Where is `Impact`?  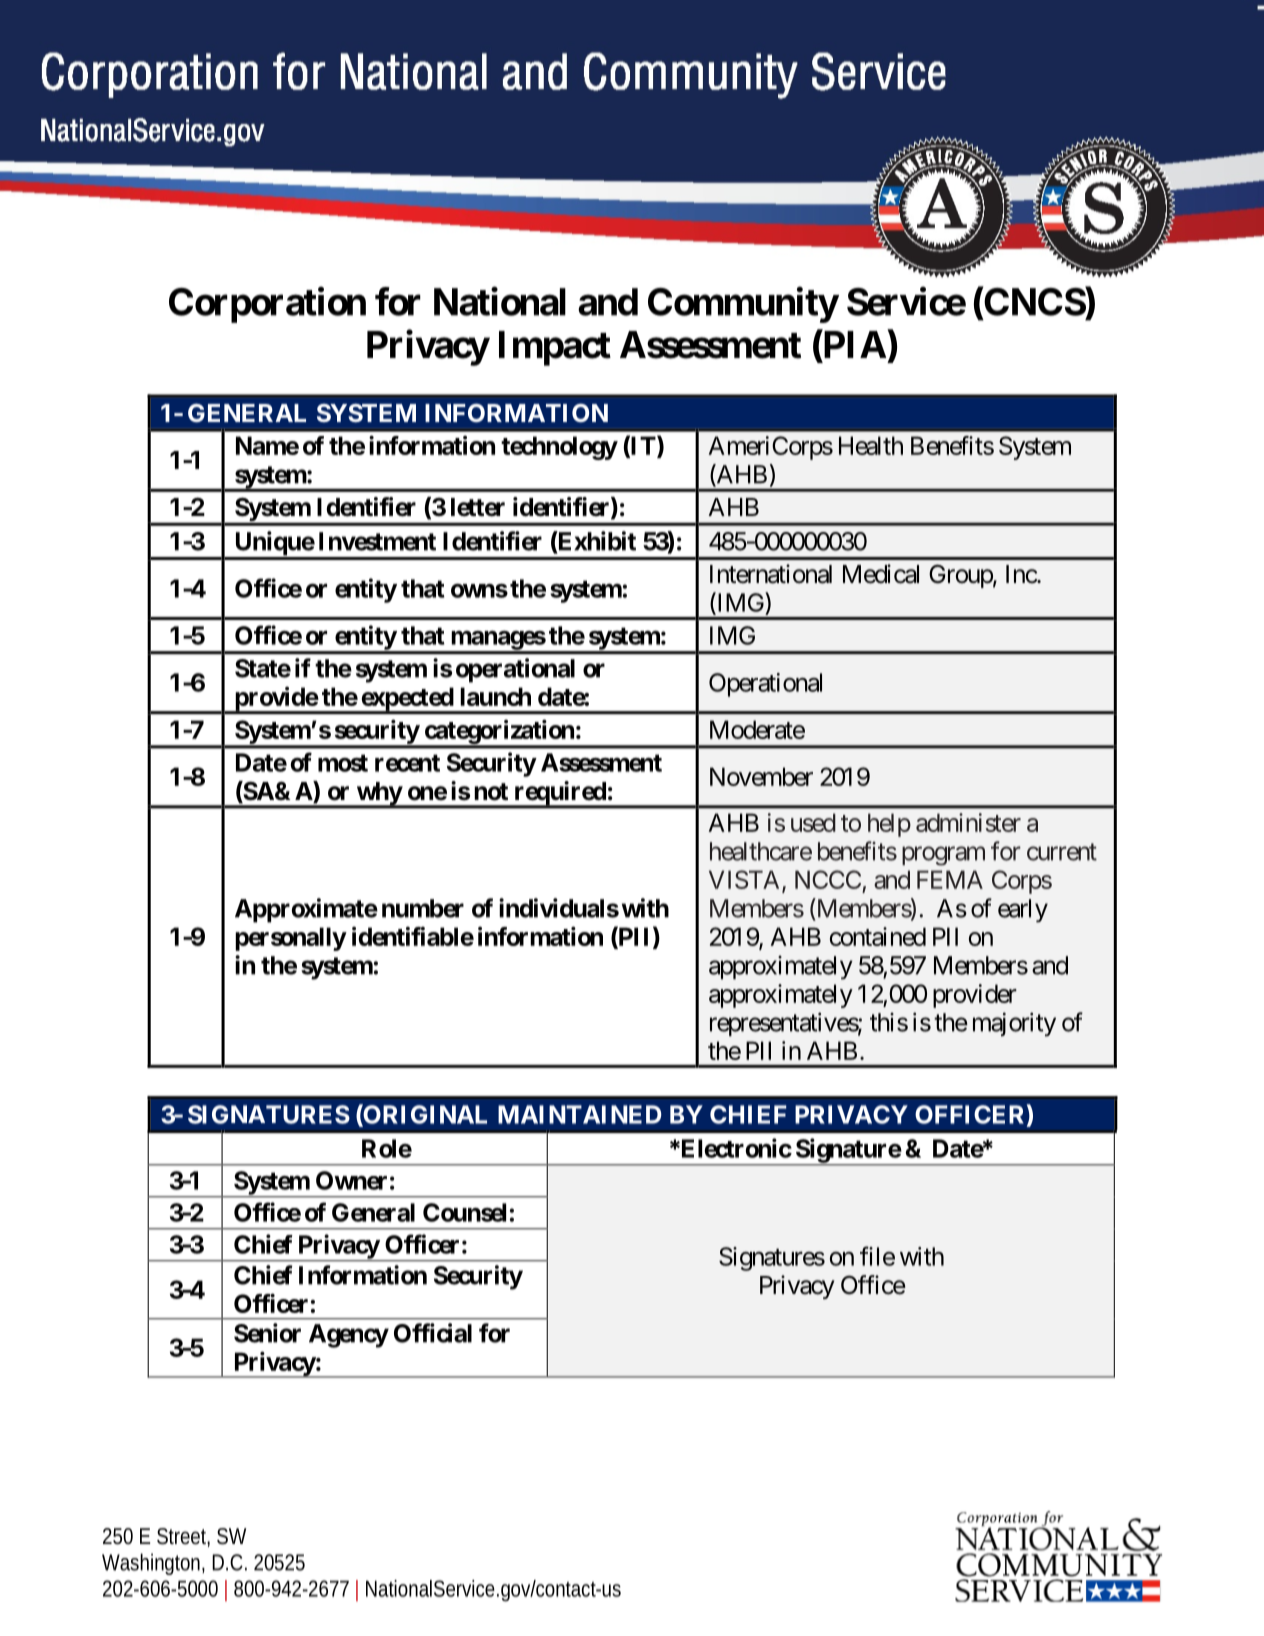 Impact is located at coordinates (555, 348).
